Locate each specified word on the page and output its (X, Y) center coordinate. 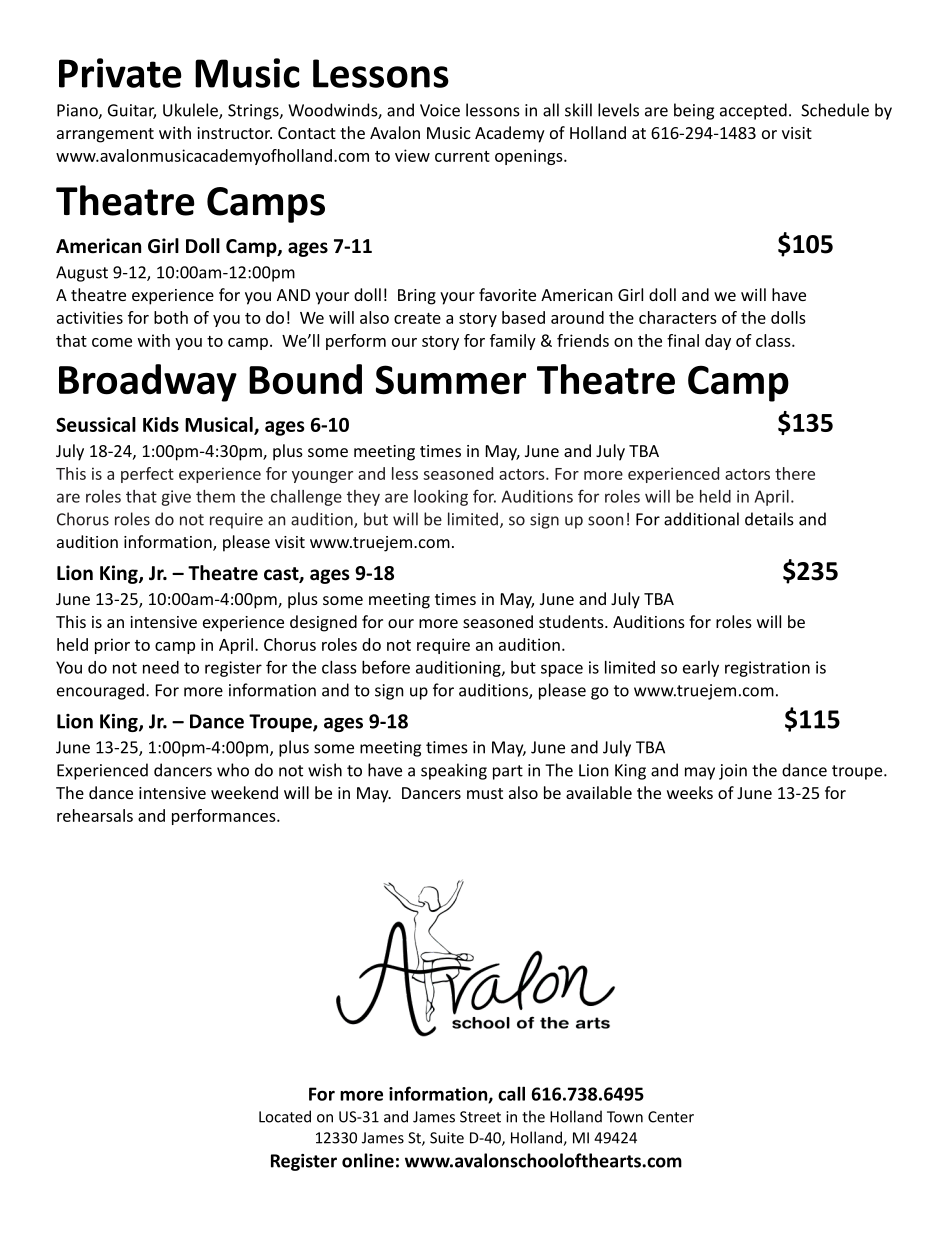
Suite (447, 1138)
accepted (753, 111)
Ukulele (191, 111)
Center (671, 1117)
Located (285, 1116)
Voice (440, 110)
